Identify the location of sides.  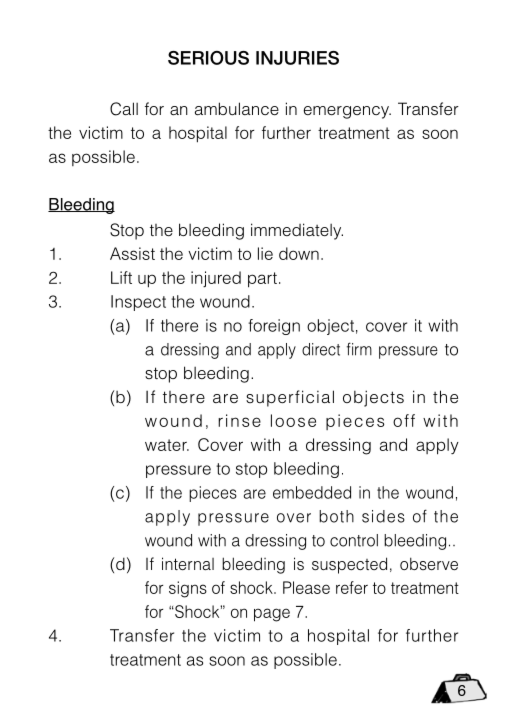
(383, 516).
